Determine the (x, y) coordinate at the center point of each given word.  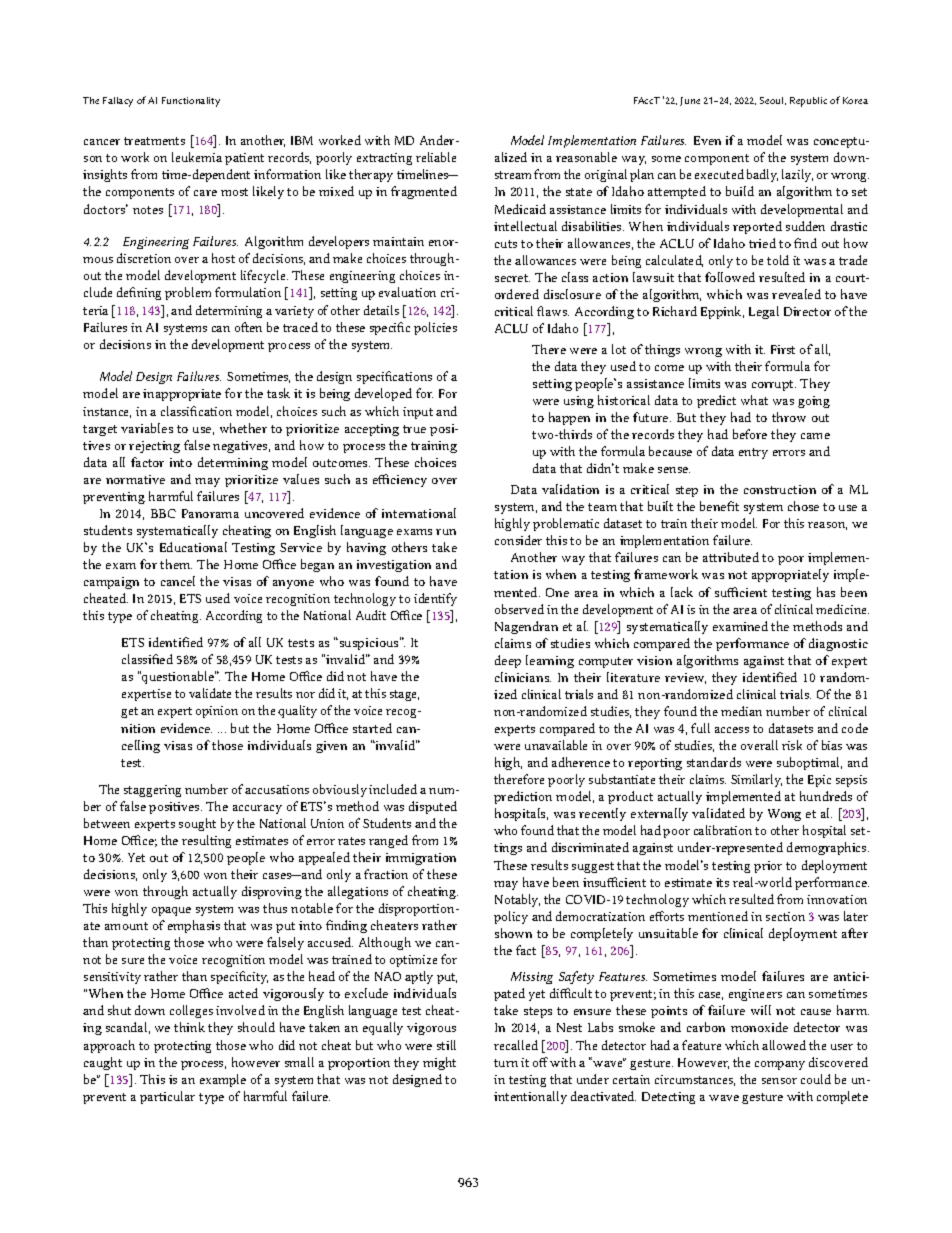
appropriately (790, 575)
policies (435, 328)
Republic (808, 102)
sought (197, 824)
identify (435, 599)
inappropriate (182, 395)
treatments (154, 141)
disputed (433, 807)
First (783, 349)
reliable (436, 157)
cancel (178, 581)
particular (167, 1097)
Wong (784, 815)
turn (506, 1063)
